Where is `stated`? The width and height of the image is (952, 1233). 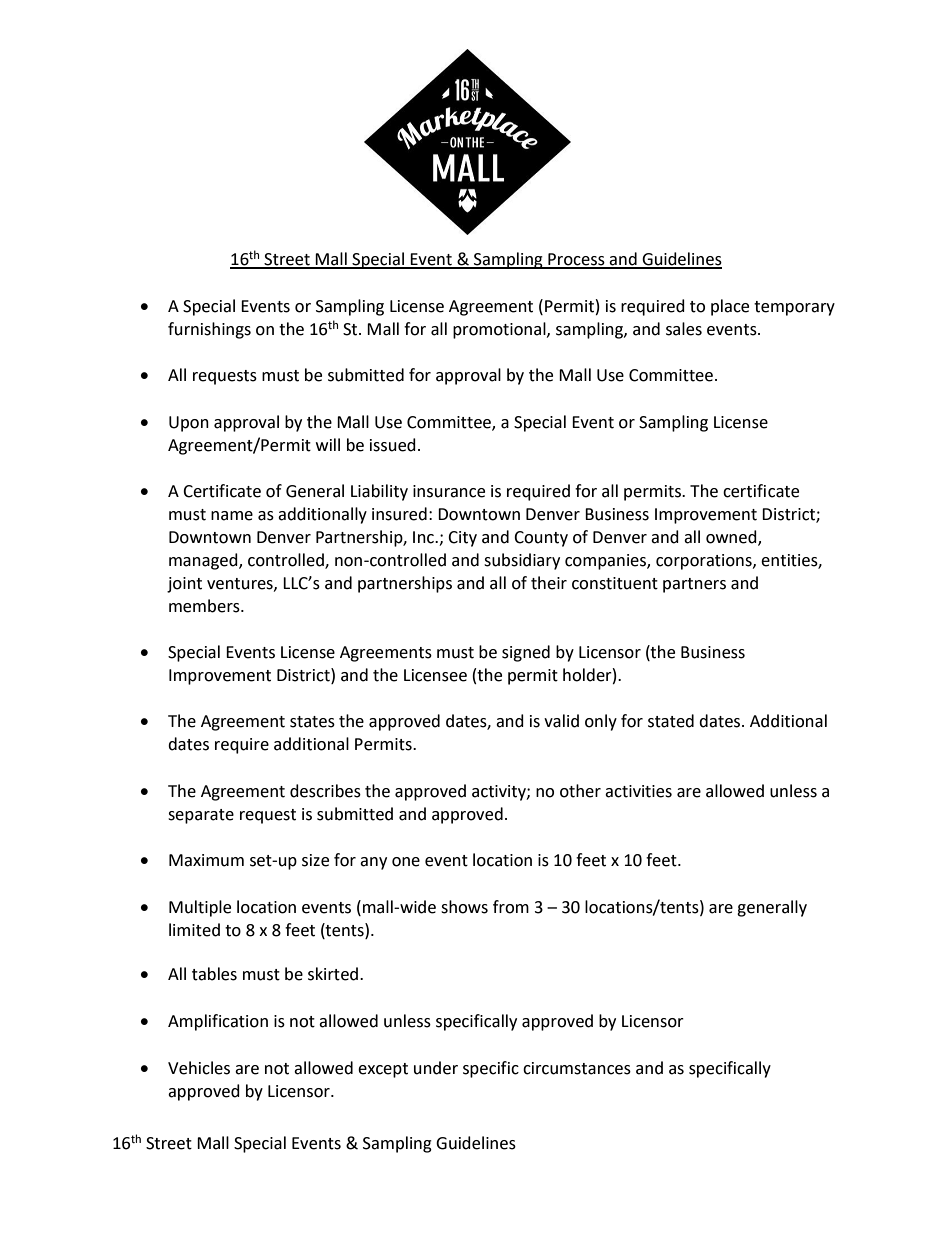
stated is located at coordinates (671, 721).
